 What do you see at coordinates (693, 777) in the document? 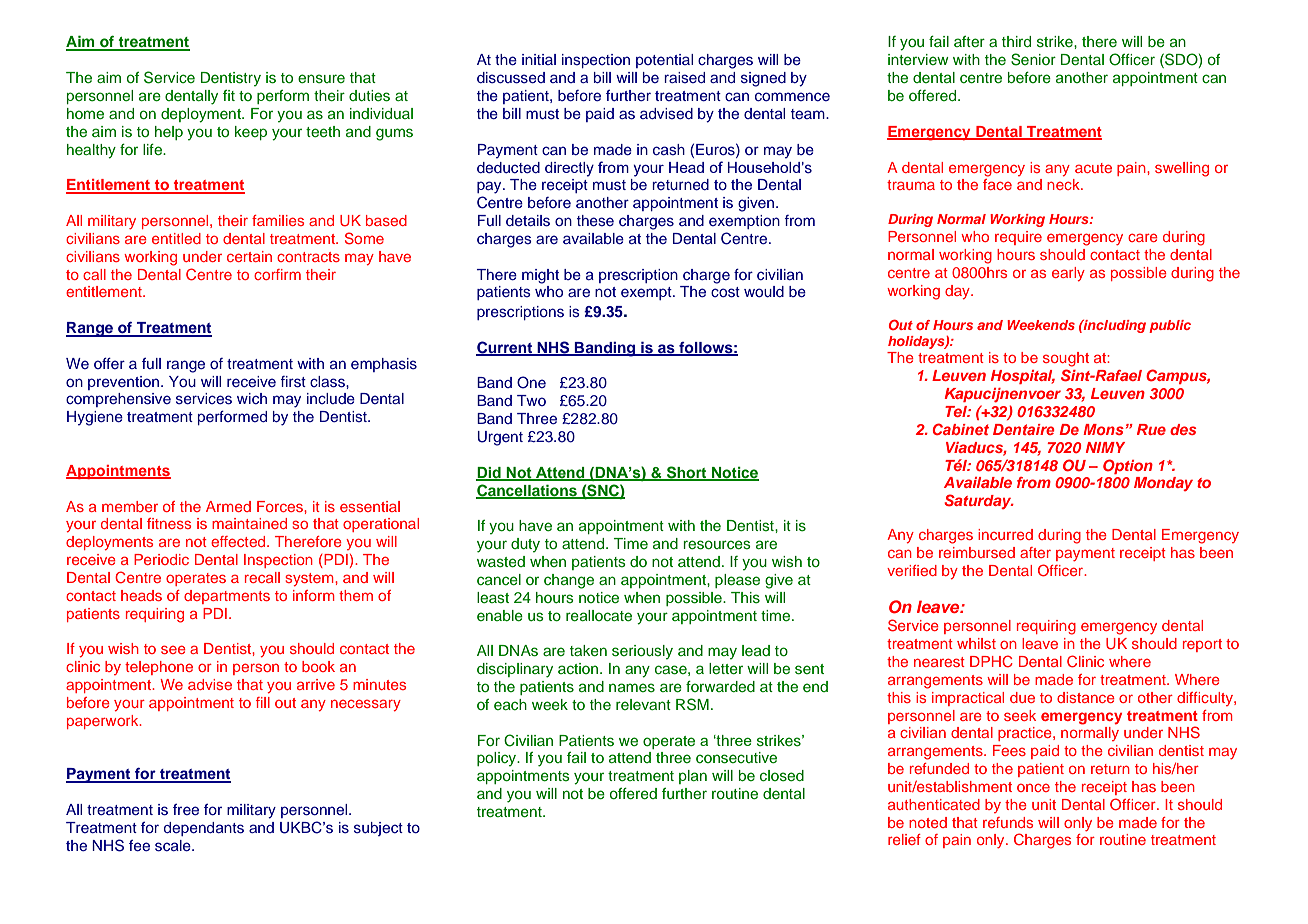
I see `plan` at bounding box center [693, 777].
